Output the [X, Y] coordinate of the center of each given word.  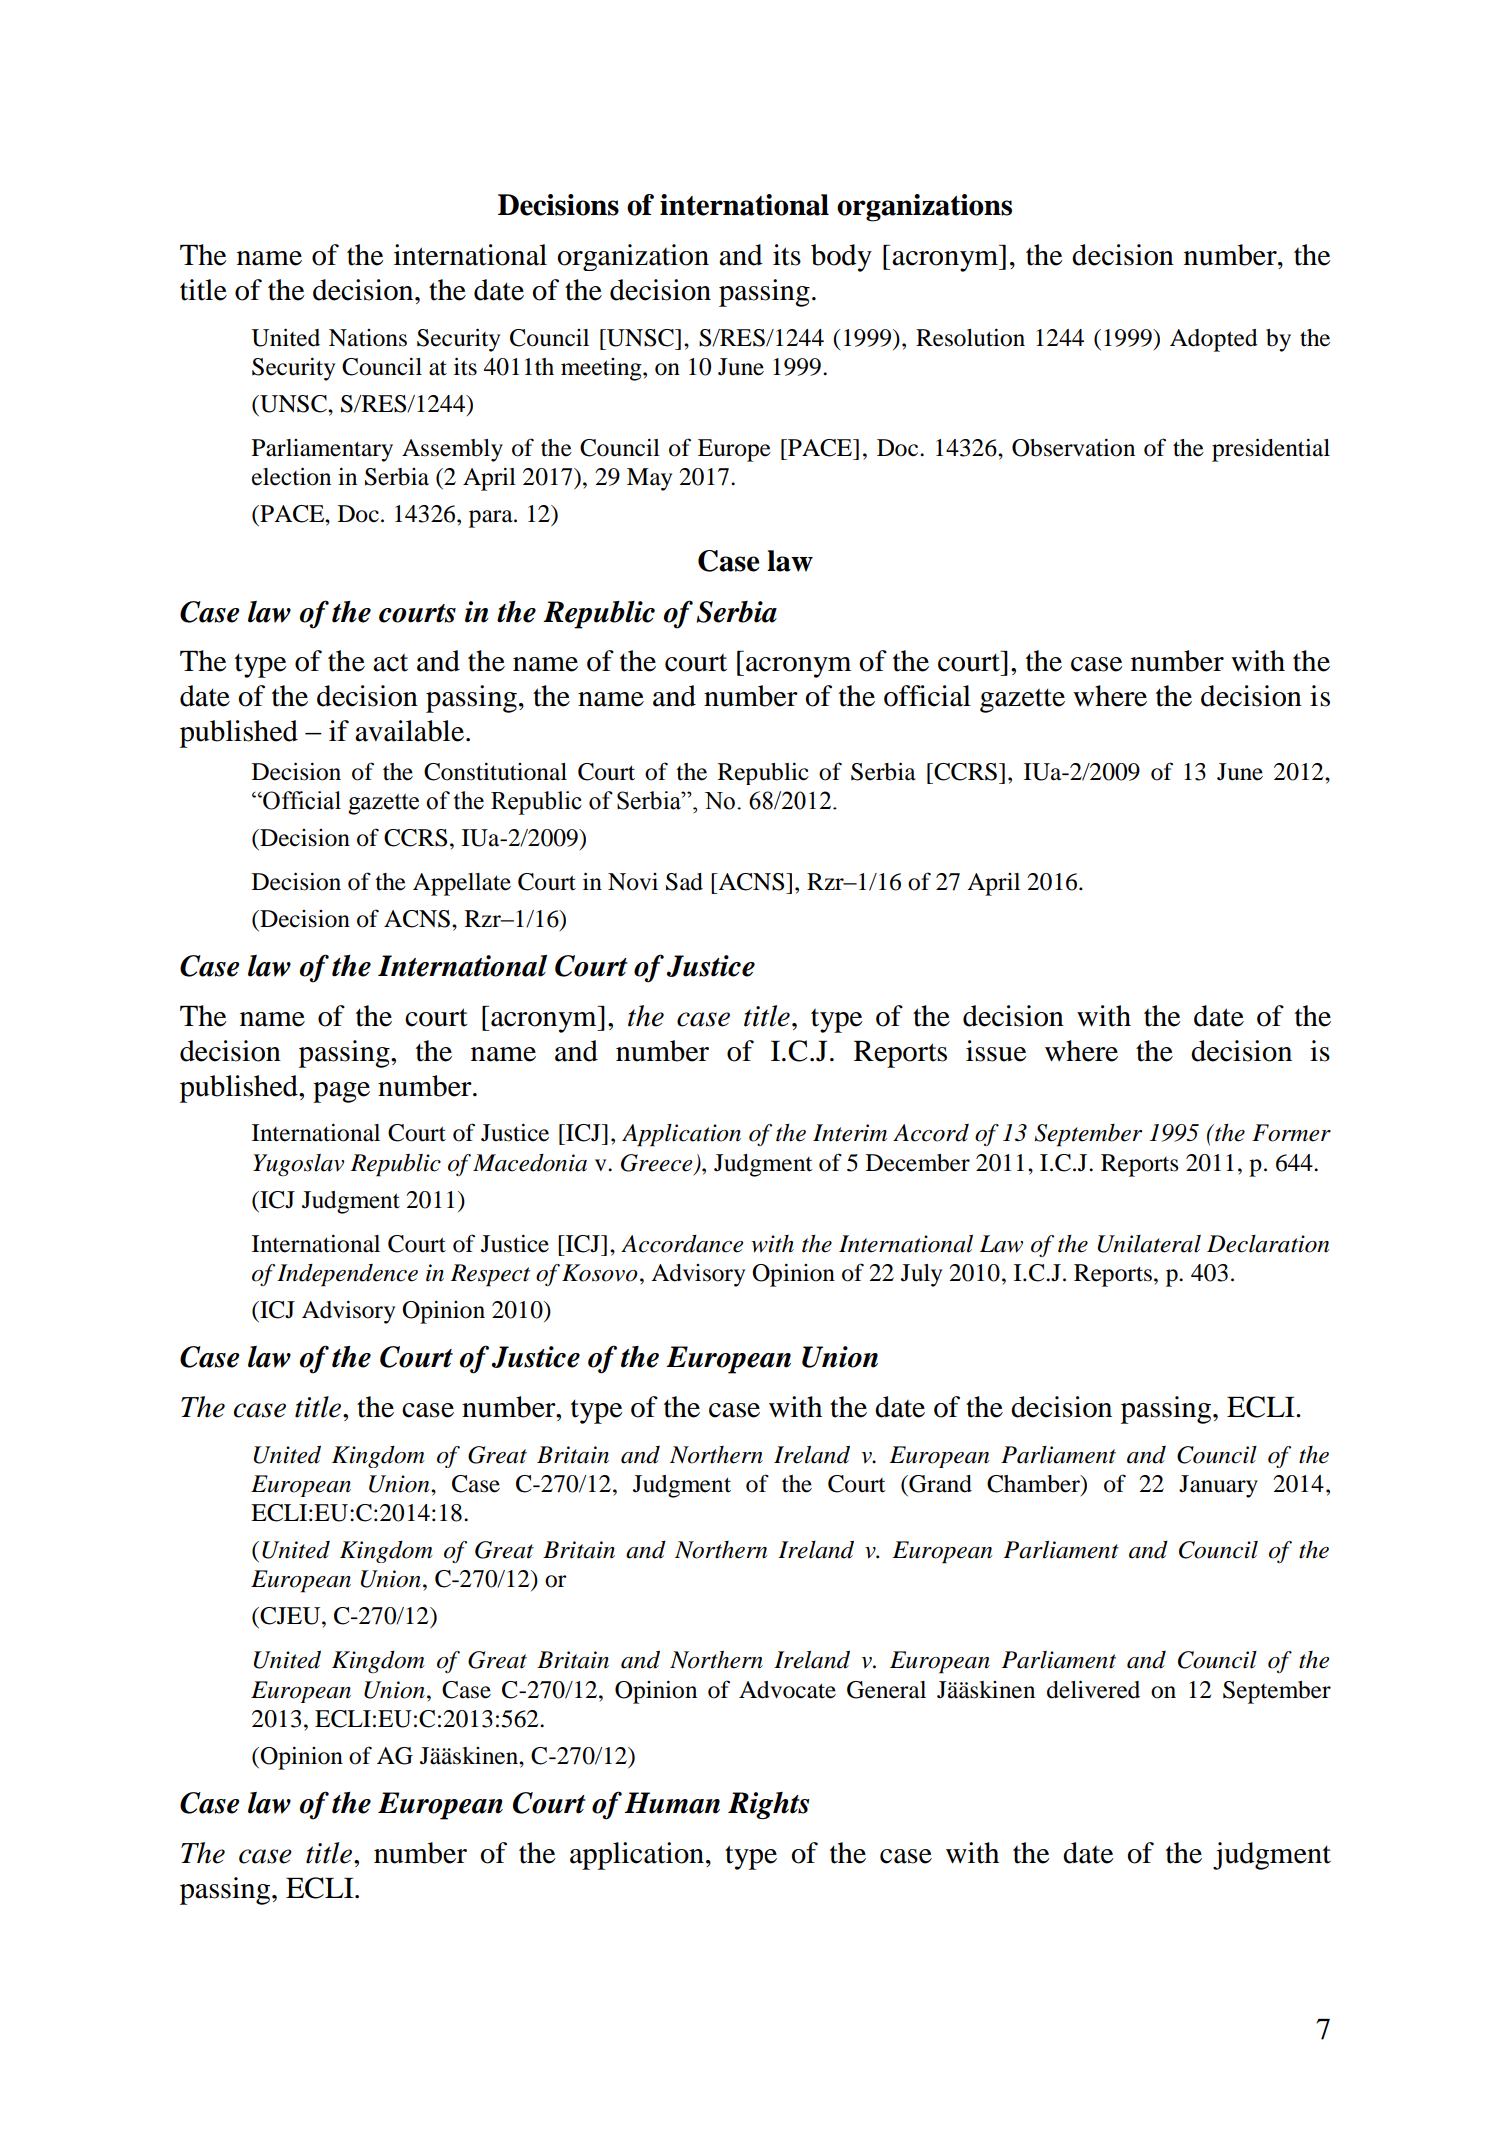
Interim [850, 1133]
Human [672, 1803]
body [841, 258]
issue [996, 1051]
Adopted [1214, 340]
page [341, 1092]
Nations [368, 338]
